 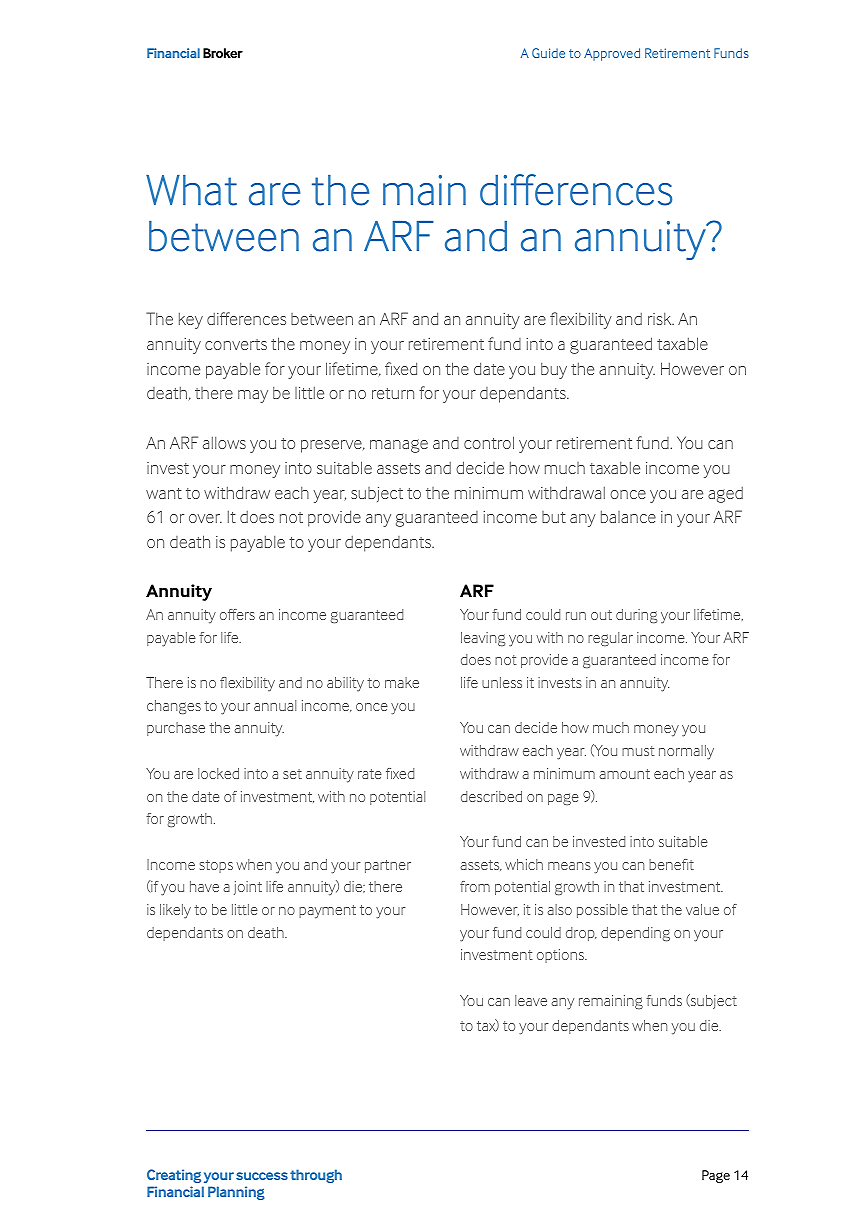 I want to click on through, so click(x=316, y=1176).
